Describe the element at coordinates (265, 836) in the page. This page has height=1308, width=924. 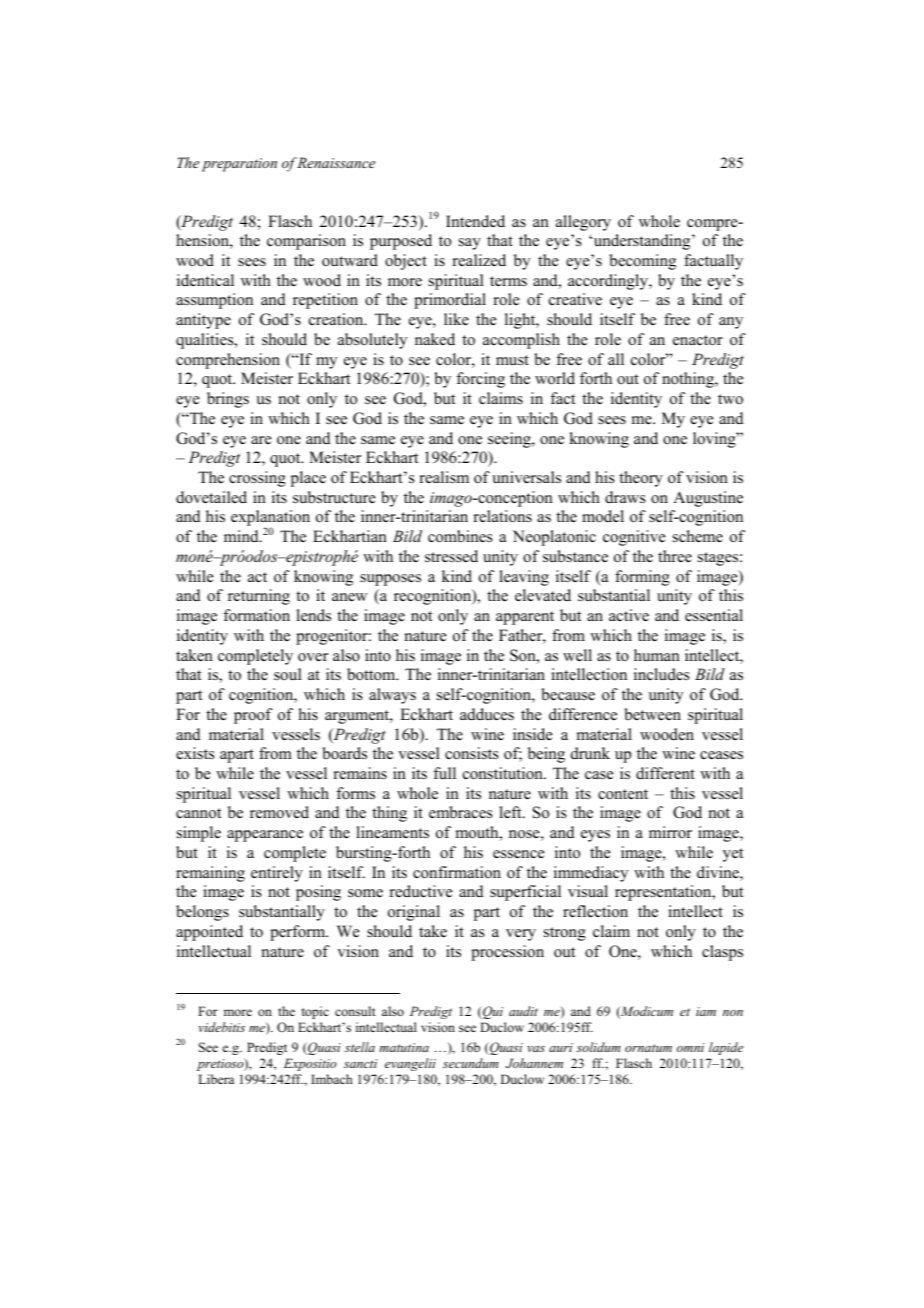
I see `appearance` at that location.
